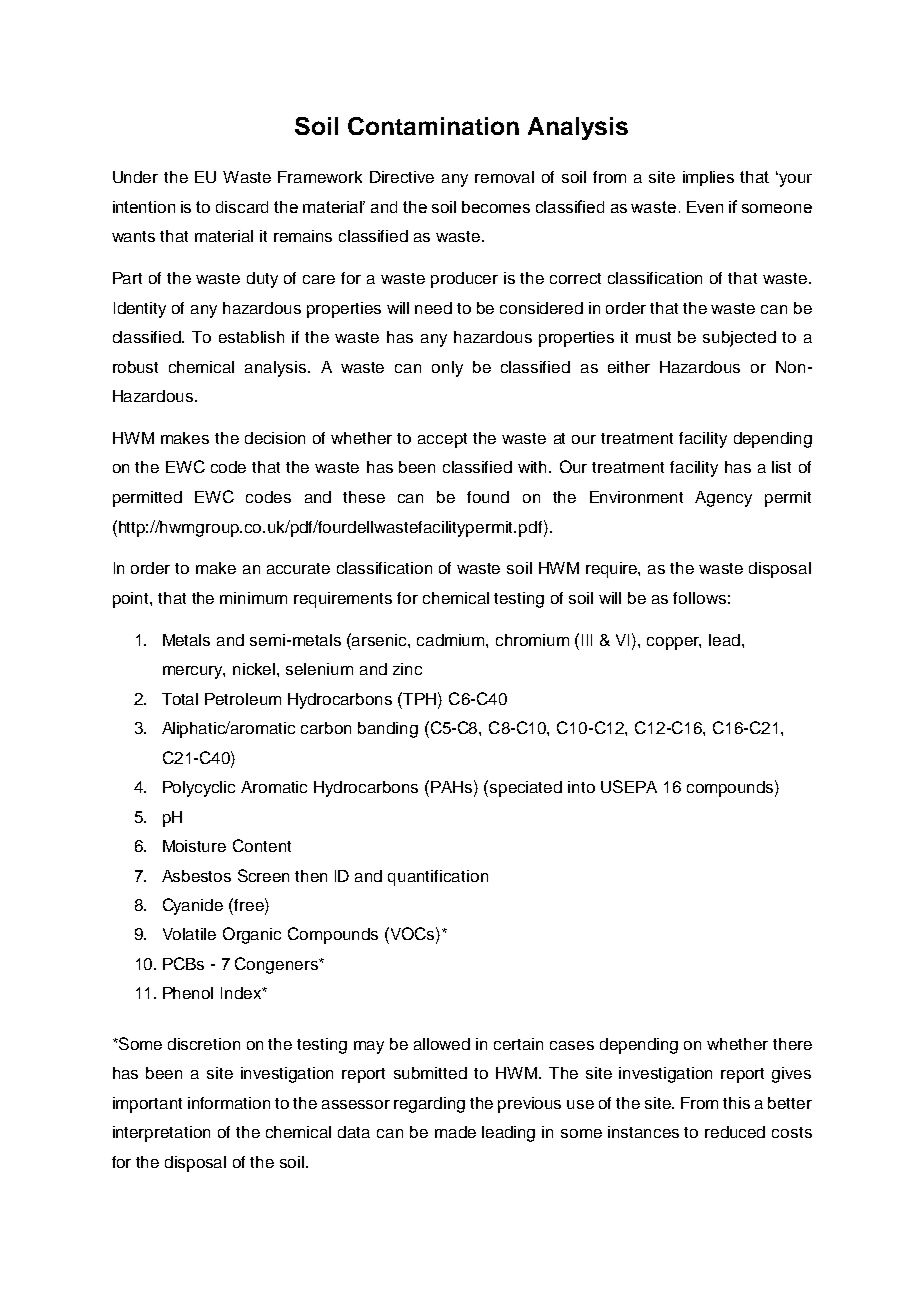  I want to click on mercury, so click(194, 672).
